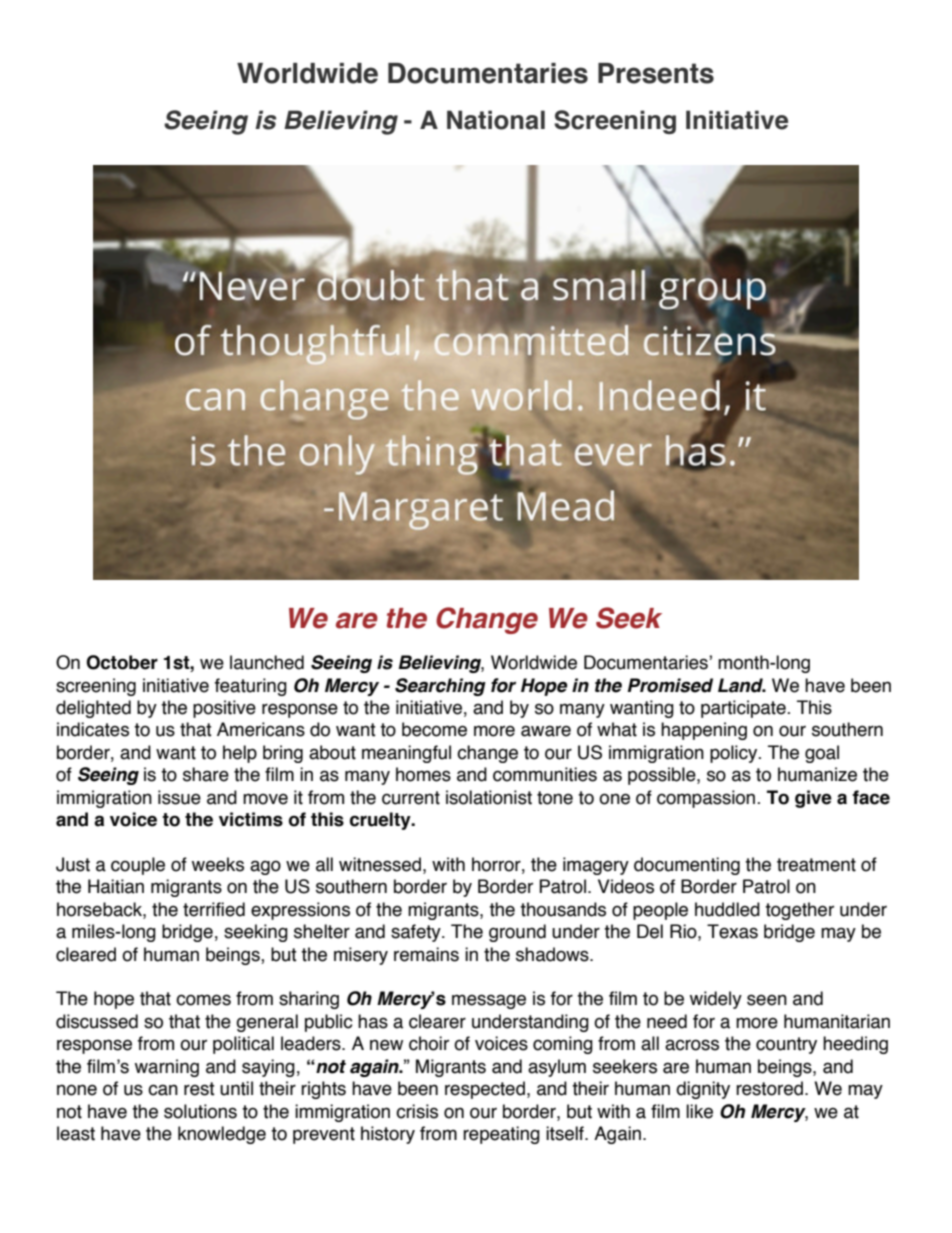 The width and height of the document is (952, 1233). Describe the element at coordinates (670, 685) in the document. I see `Promised` at that location.
